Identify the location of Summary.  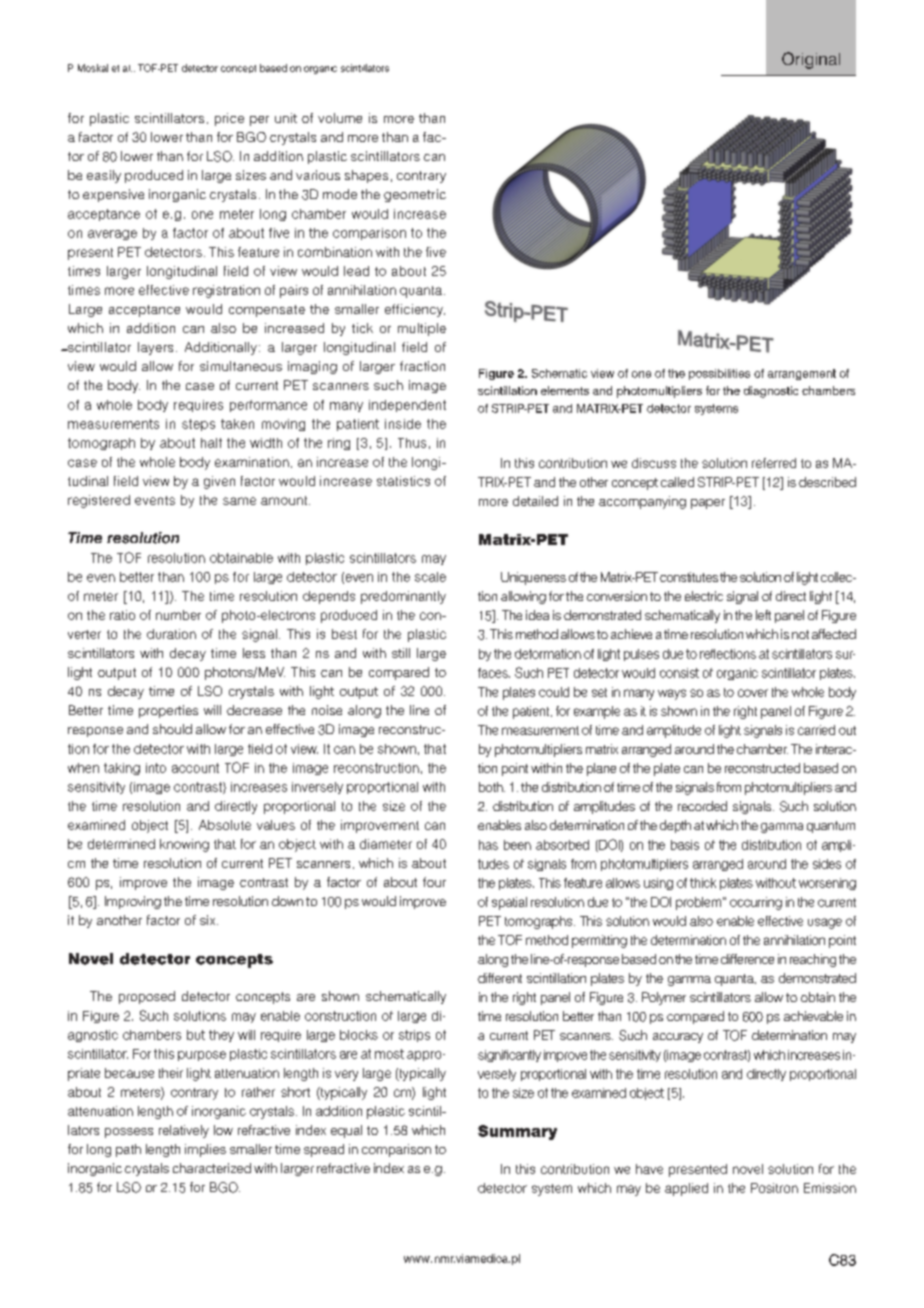
(517, 1132).
